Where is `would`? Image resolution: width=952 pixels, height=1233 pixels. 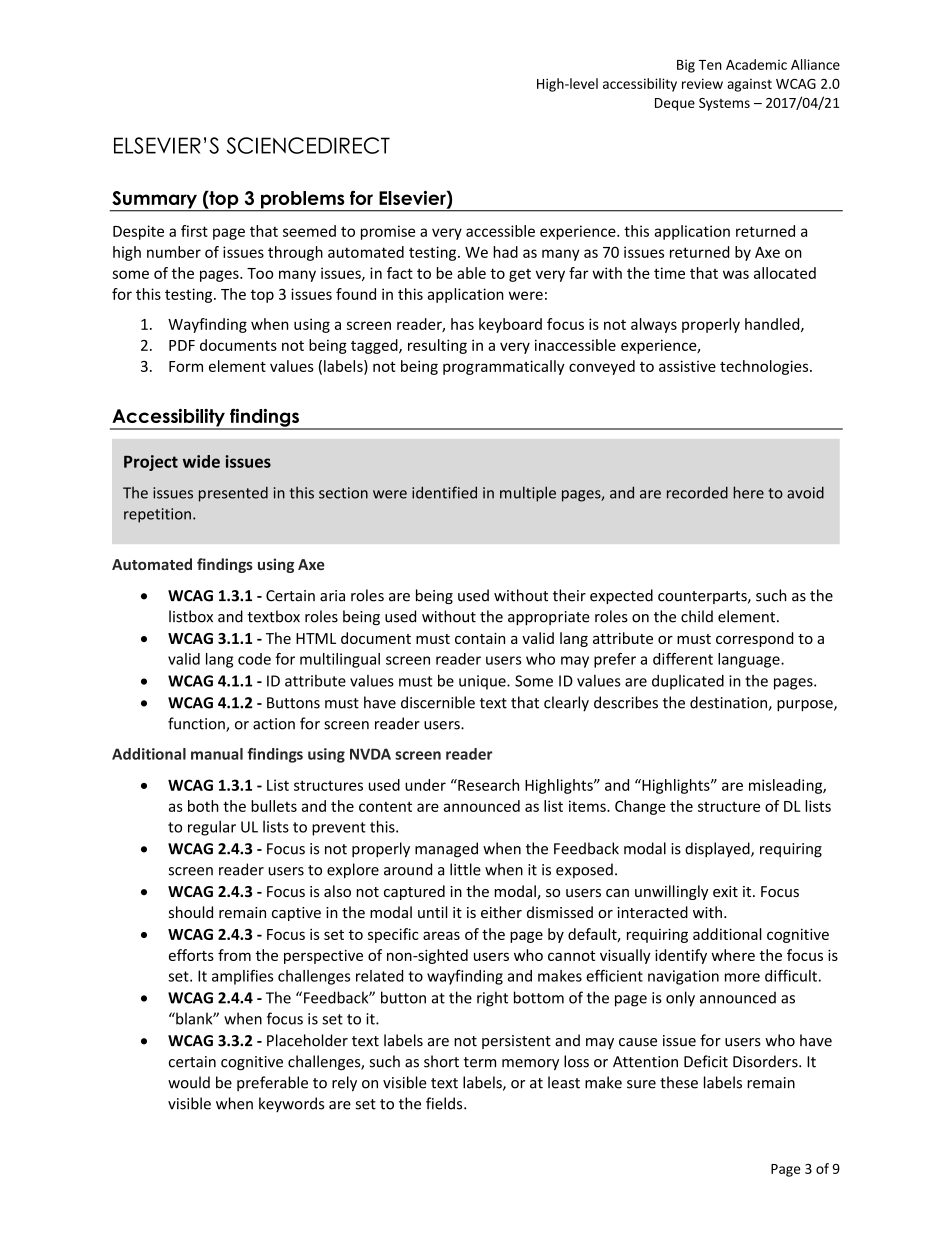 would is located at coordinates (189, 1082).
